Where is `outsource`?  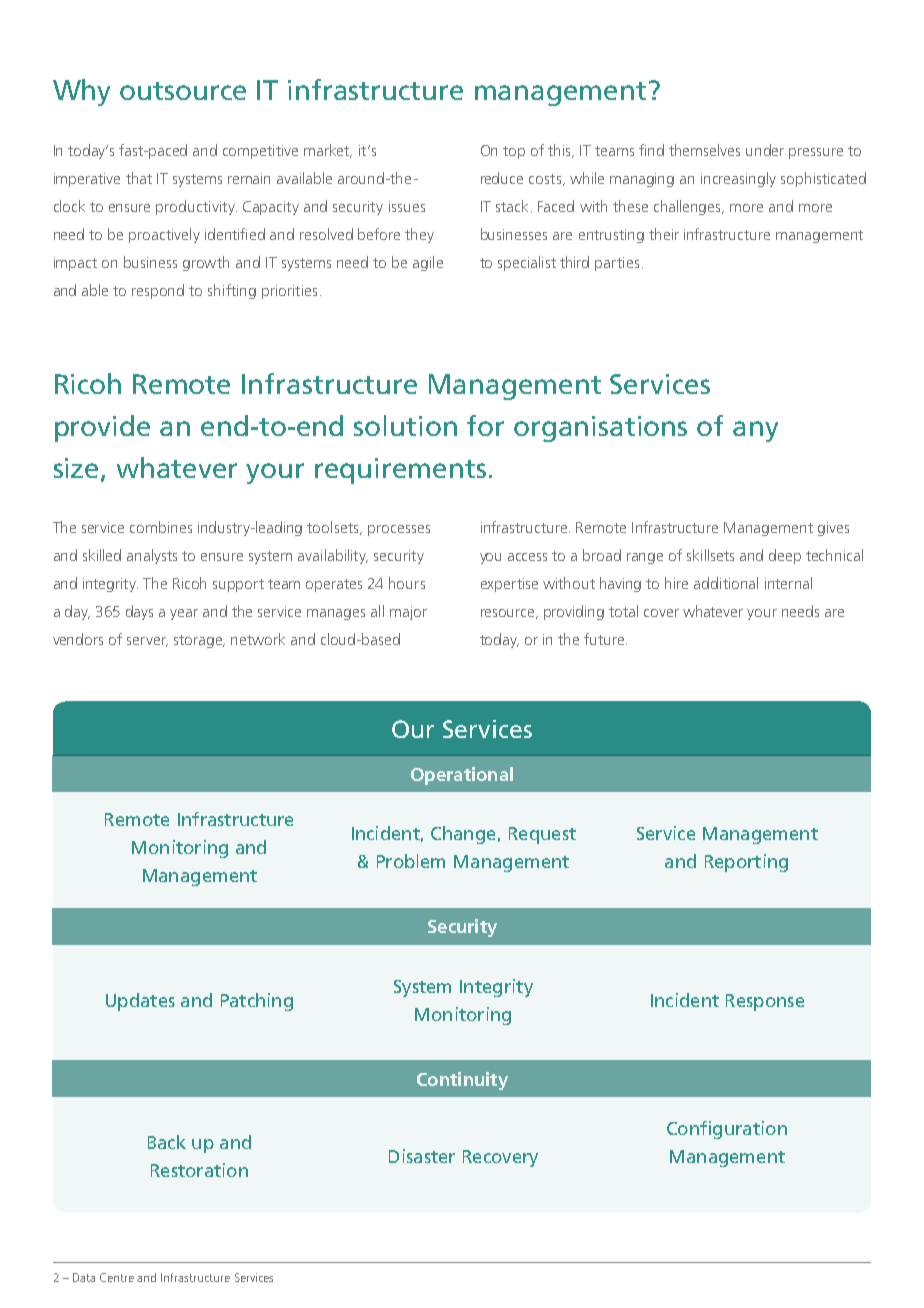 outsource is located at coordinates (183, 91).
